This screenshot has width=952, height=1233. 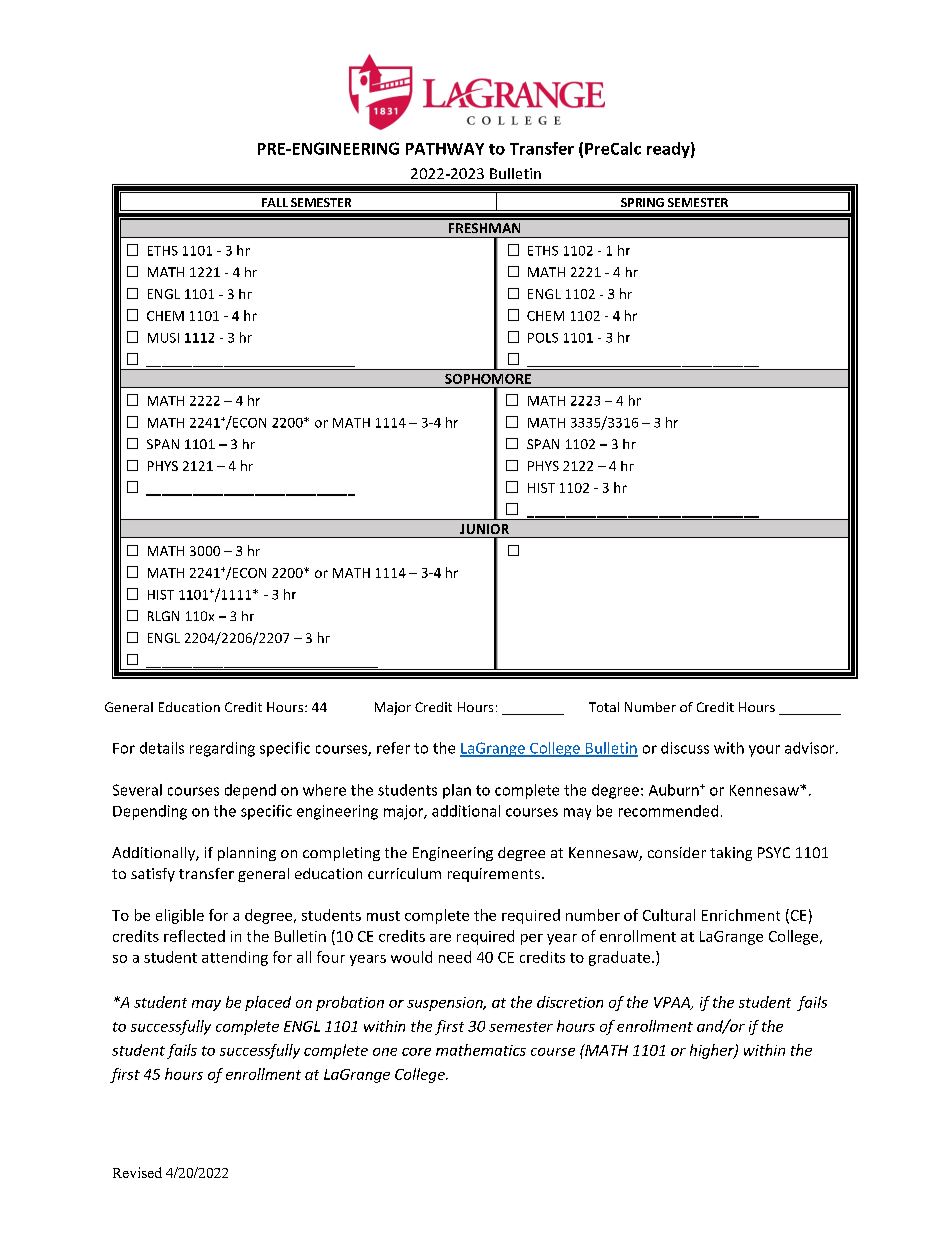 What do you see at coordinates (222, 749) in the screenshot?
I see `regarding` at bounding box center [222, 749].
